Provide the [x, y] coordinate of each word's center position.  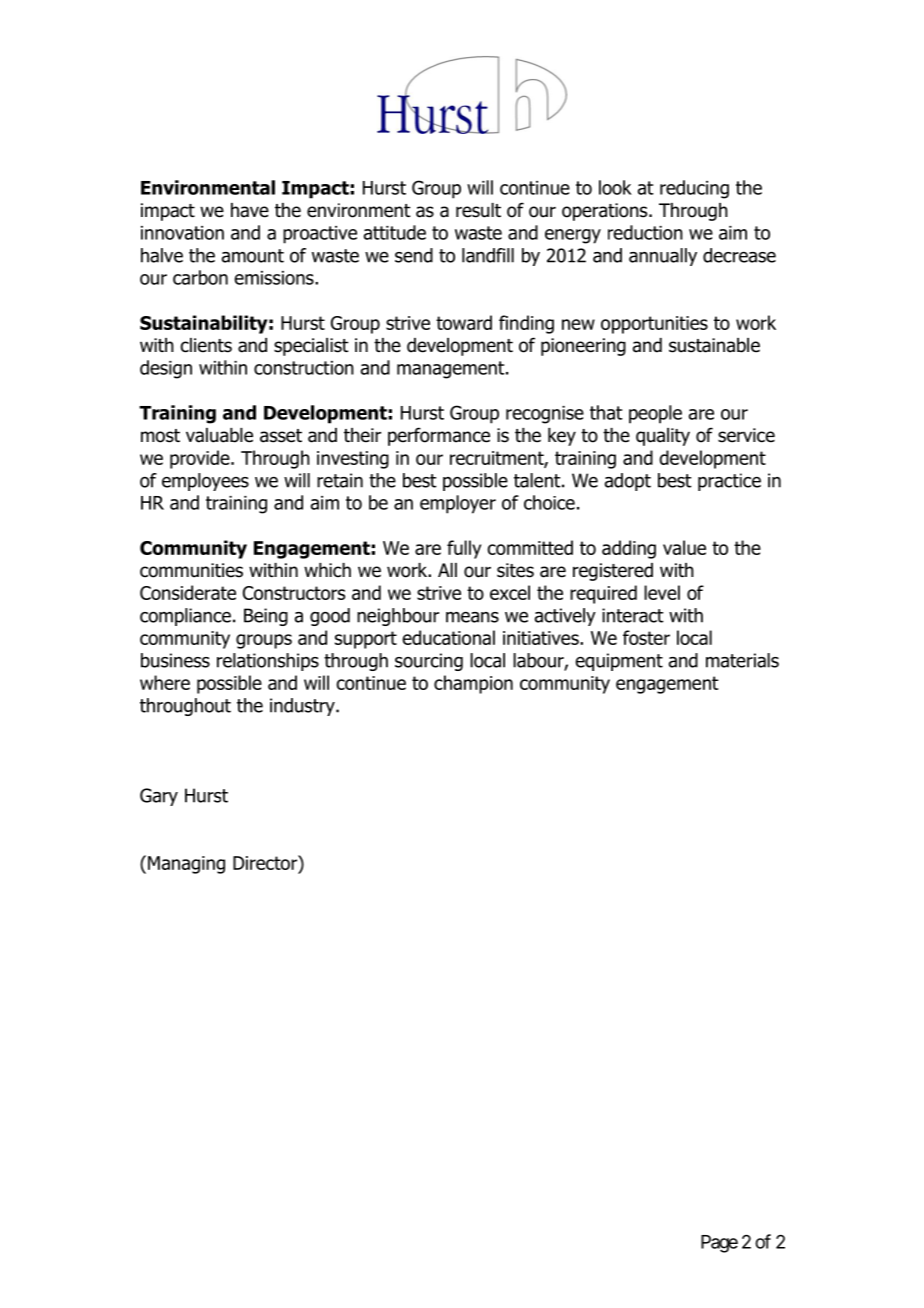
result [478, 210]
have [250, 210]
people [655, 414]
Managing [186, 865]
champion [473, 684]
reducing [694, 189]
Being [266, 617]
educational [448, 637]
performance [439, 436]
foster [646, 637]
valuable [219, 435]
